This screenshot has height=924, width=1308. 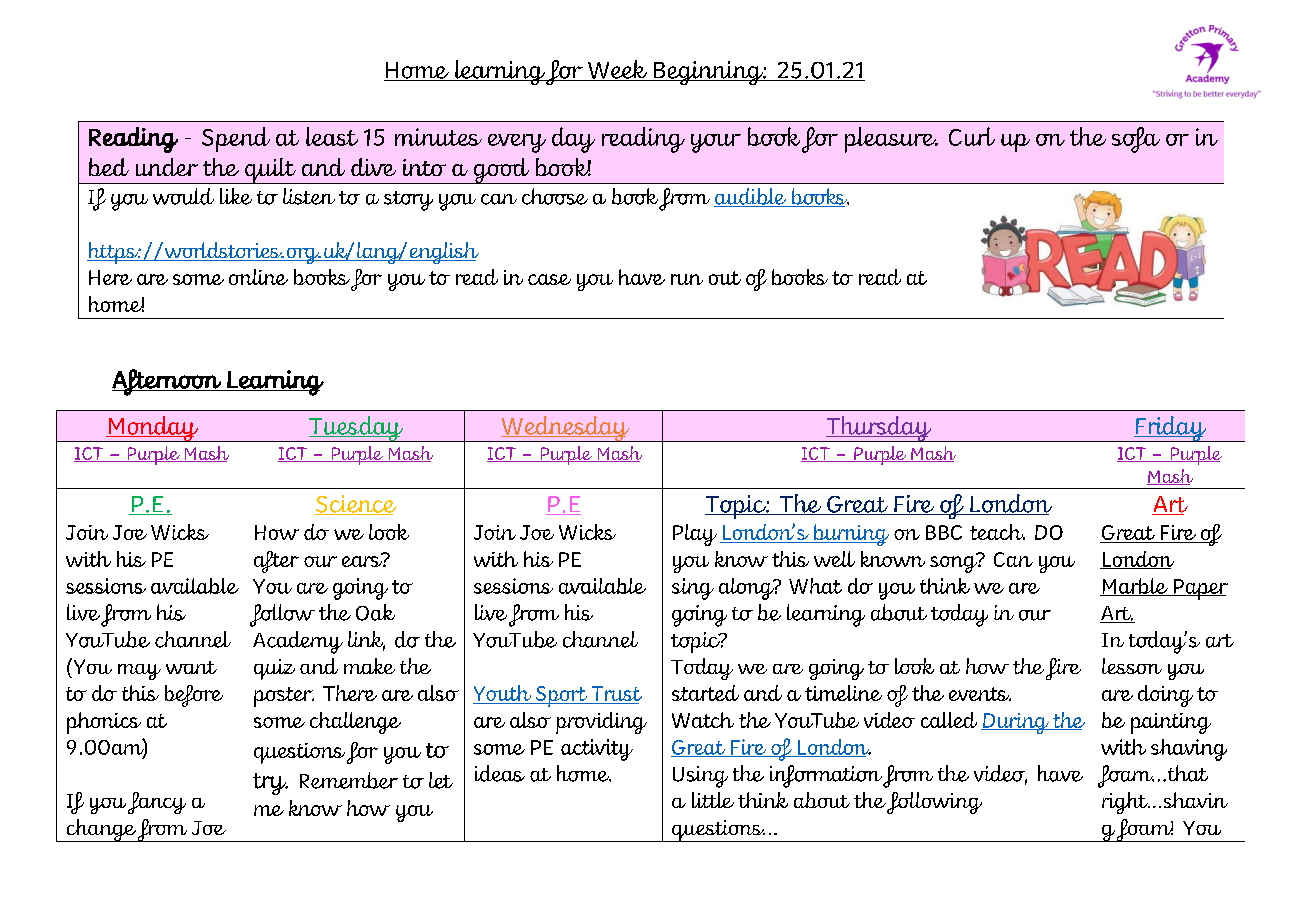 I want to click on Week, so click(x=617, y=70).
